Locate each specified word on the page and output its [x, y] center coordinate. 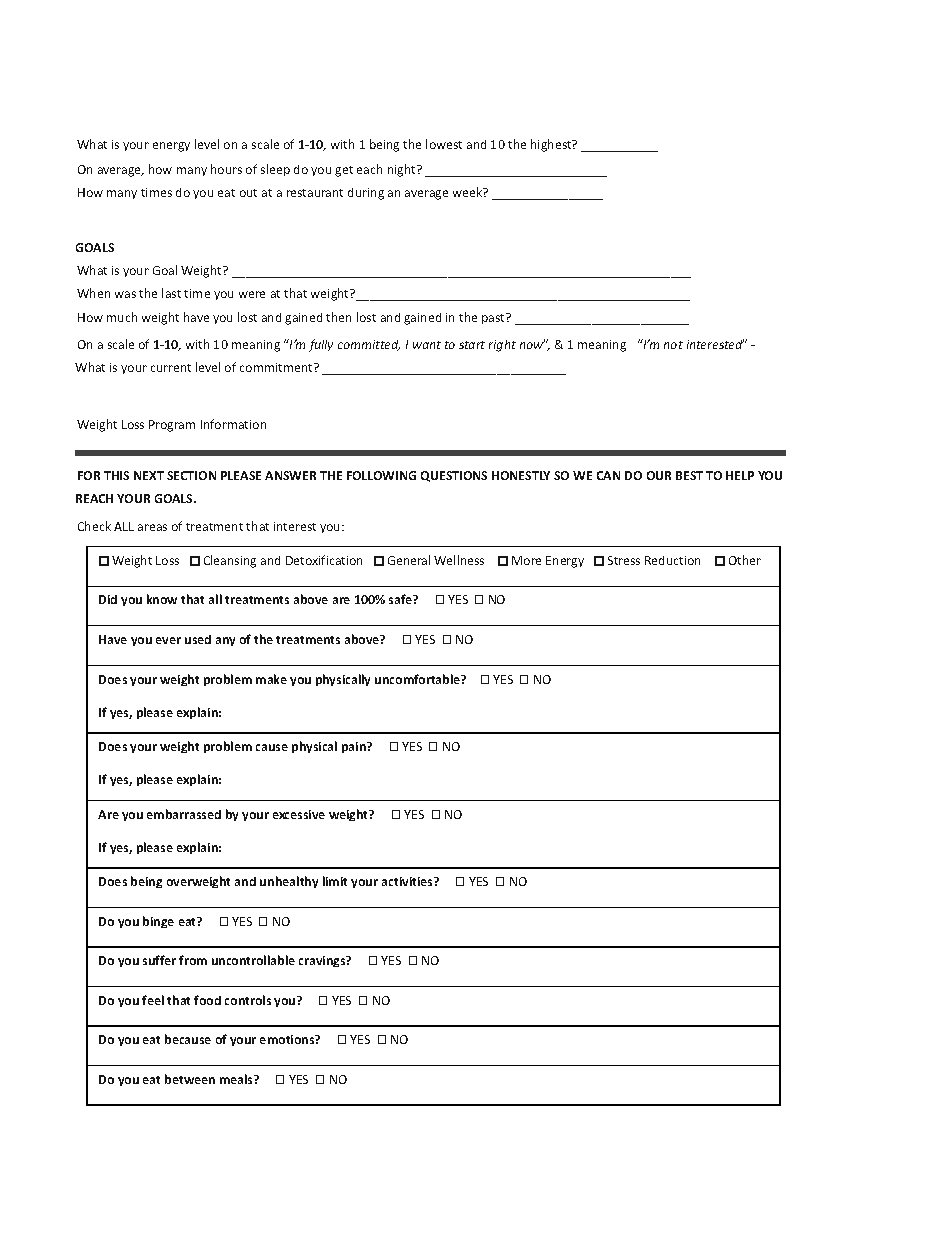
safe [401, 599]
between [190, 1079]
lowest [444, 144]
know [162, 599]
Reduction [672, 560]
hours [226, 169]
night [403, 170]
